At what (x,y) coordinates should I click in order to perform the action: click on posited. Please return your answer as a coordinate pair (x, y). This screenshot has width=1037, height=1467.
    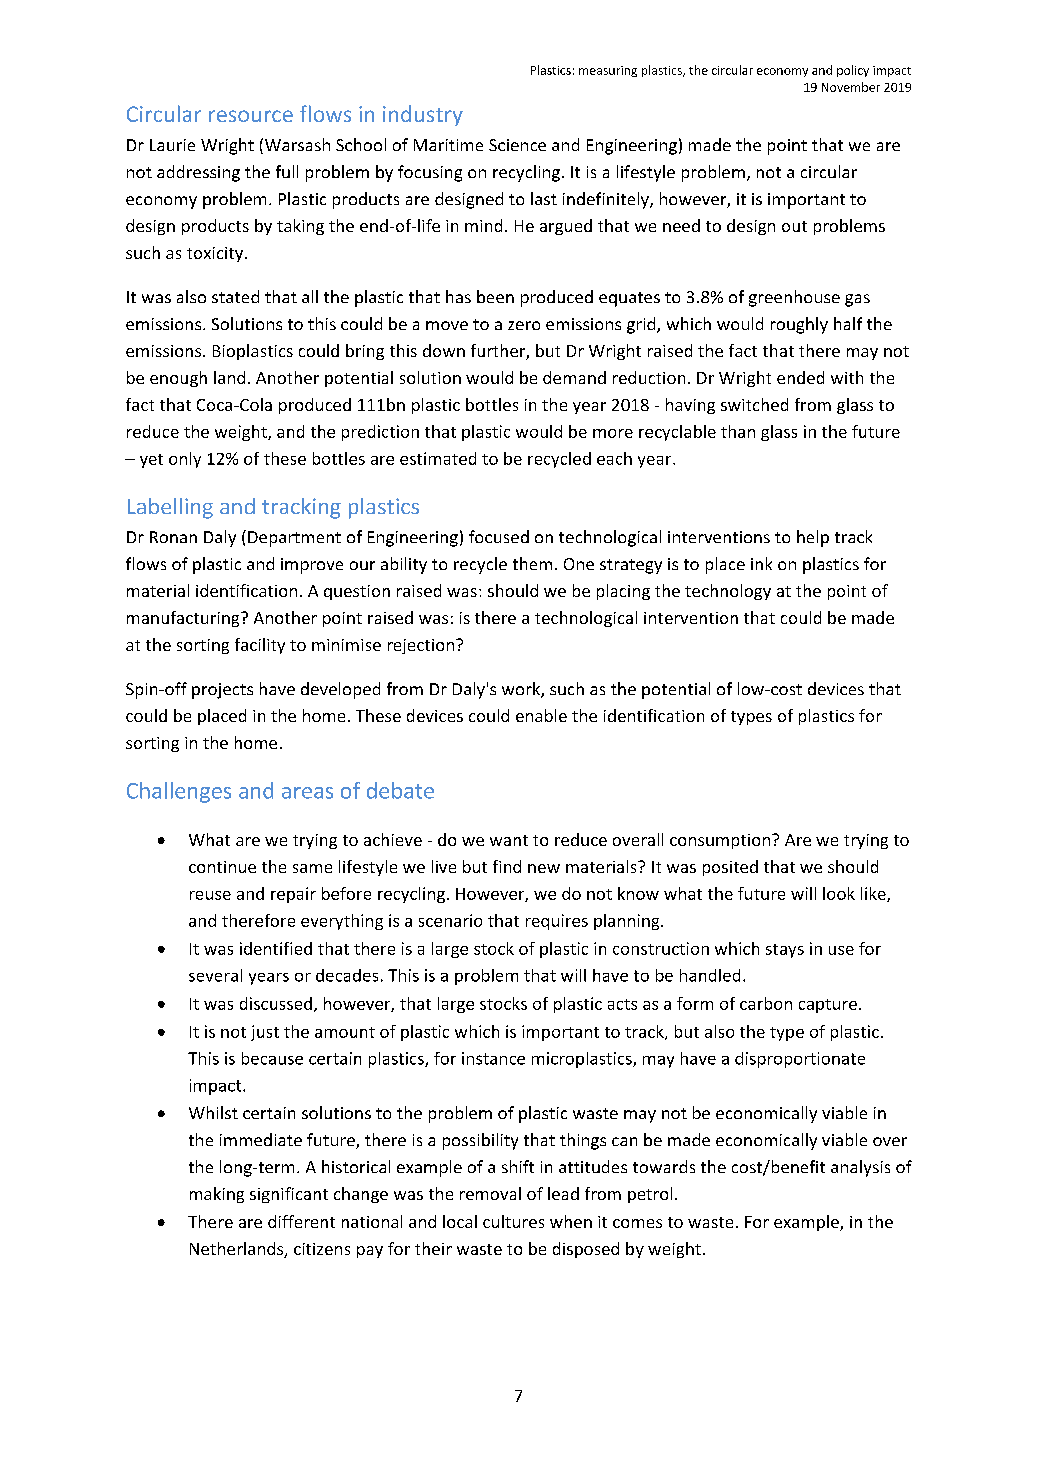
    Looking at the image, I should click on (730, 868).
